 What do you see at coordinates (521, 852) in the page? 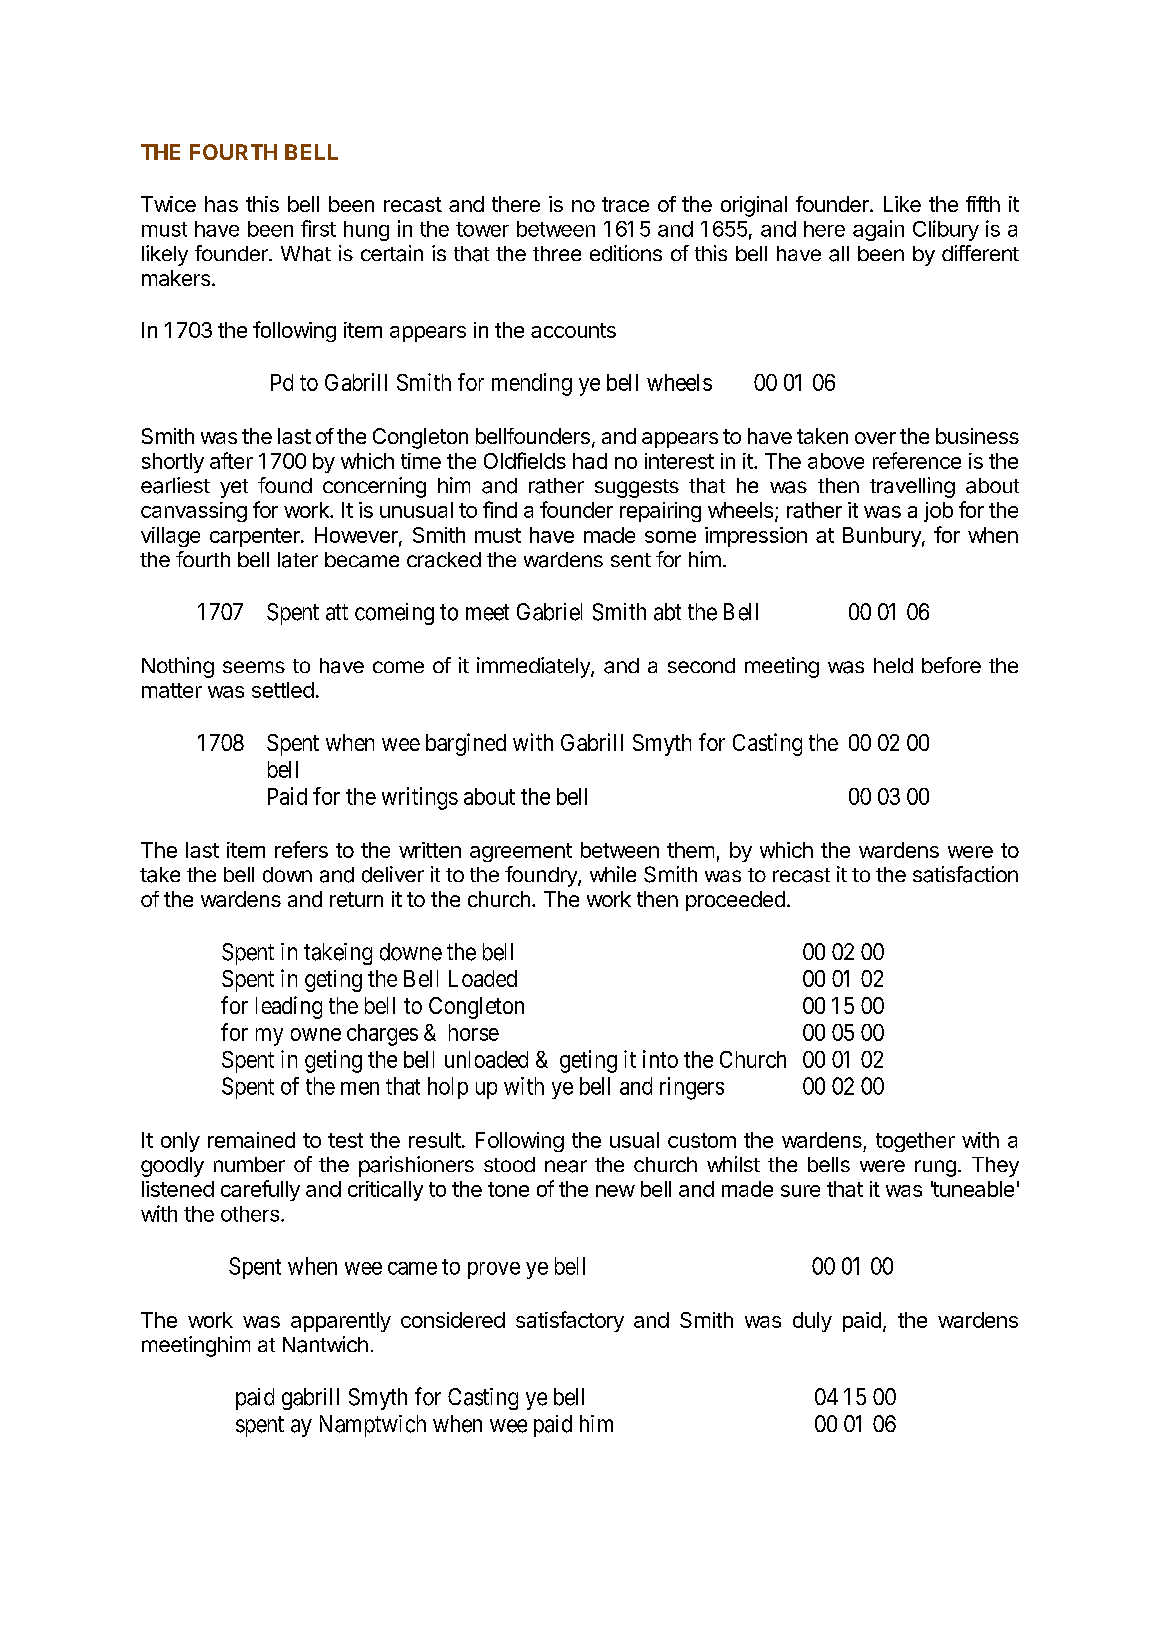
I see `agreement` at bounding box center [521, 852].
